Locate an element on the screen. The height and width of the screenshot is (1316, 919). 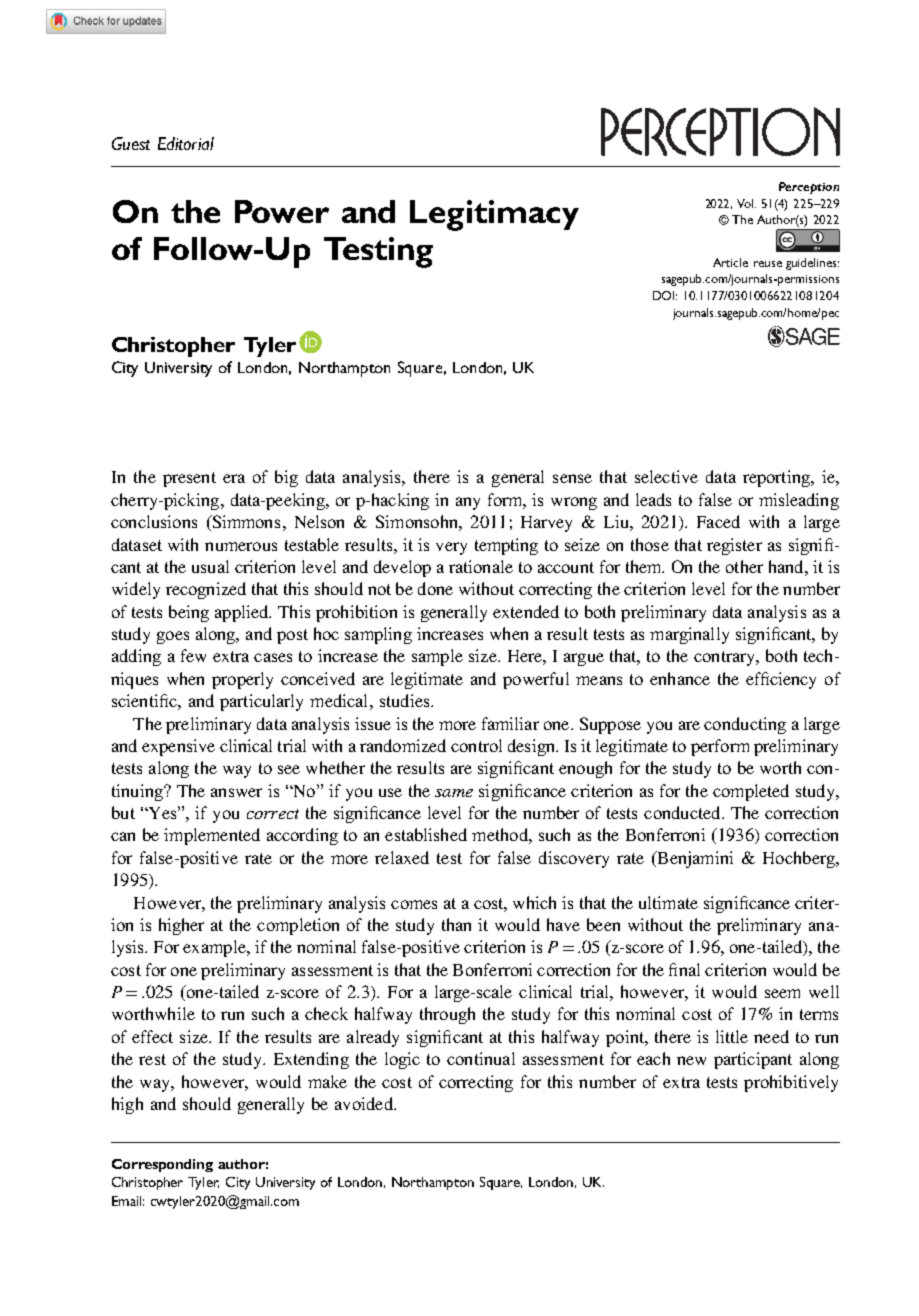
prohibitively is located at coordinates (791, 1083).
